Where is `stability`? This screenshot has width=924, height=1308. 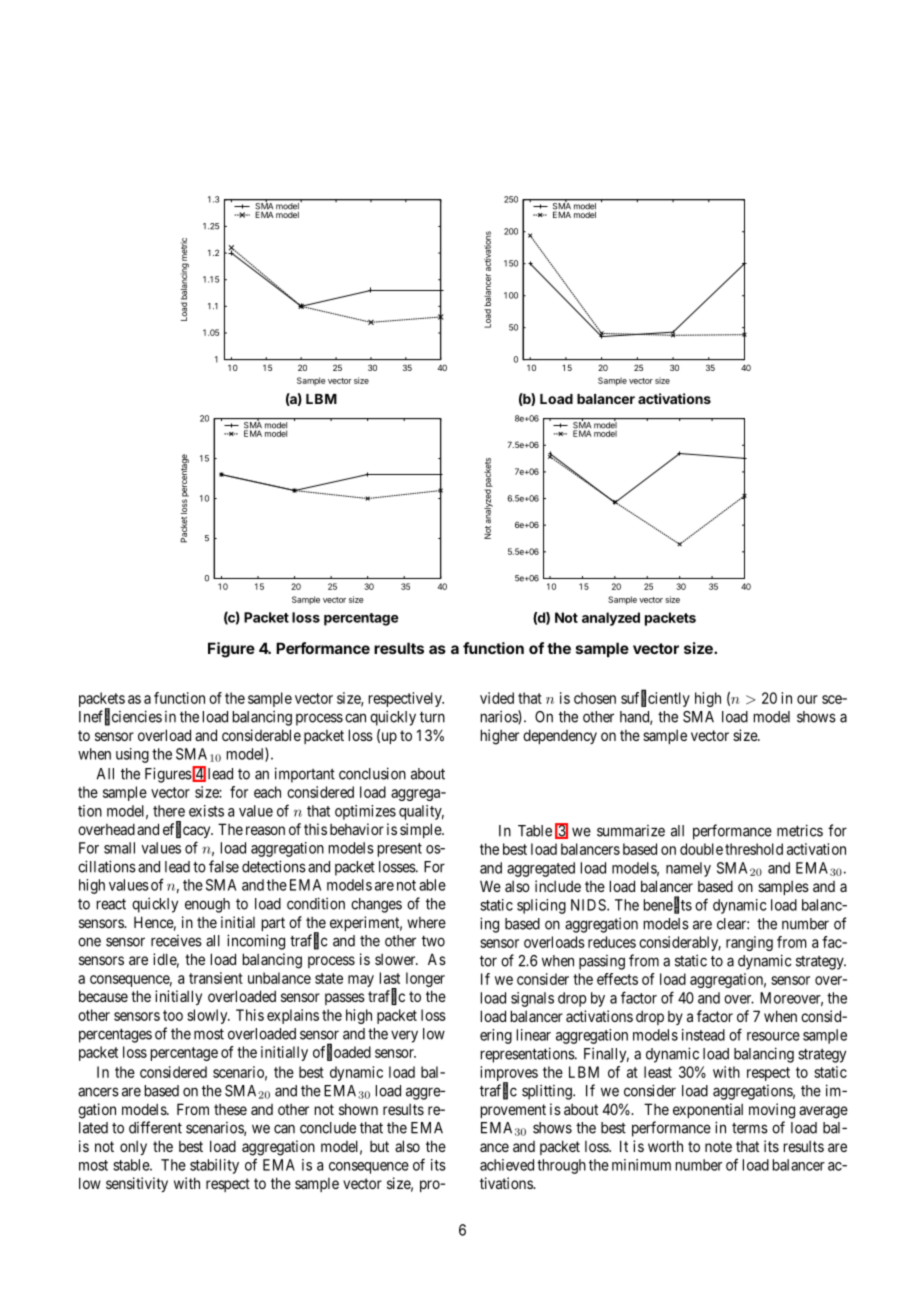 stability is located at coordinates (214, 1166).
